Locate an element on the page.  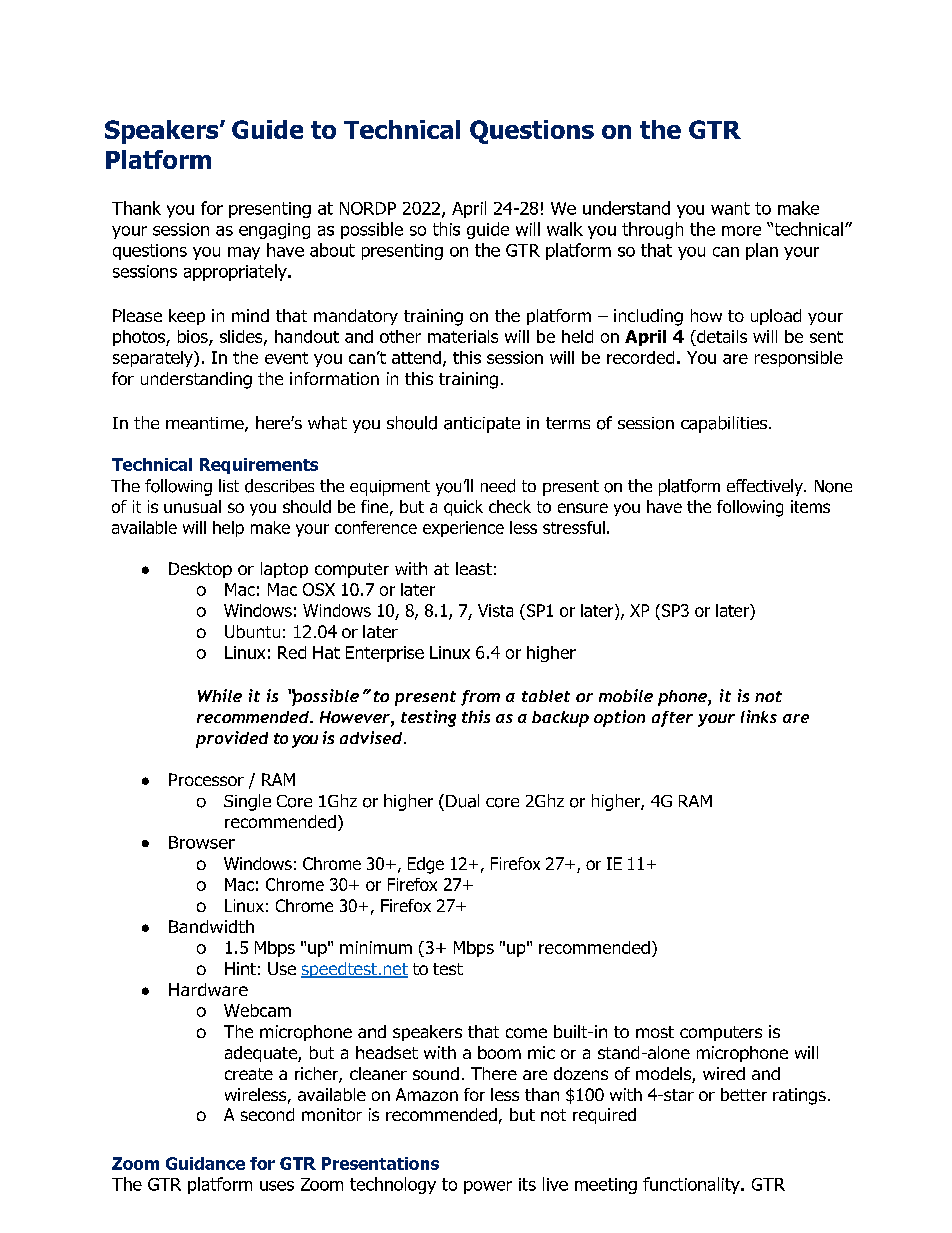
items is located at coordinates (810, 506).
